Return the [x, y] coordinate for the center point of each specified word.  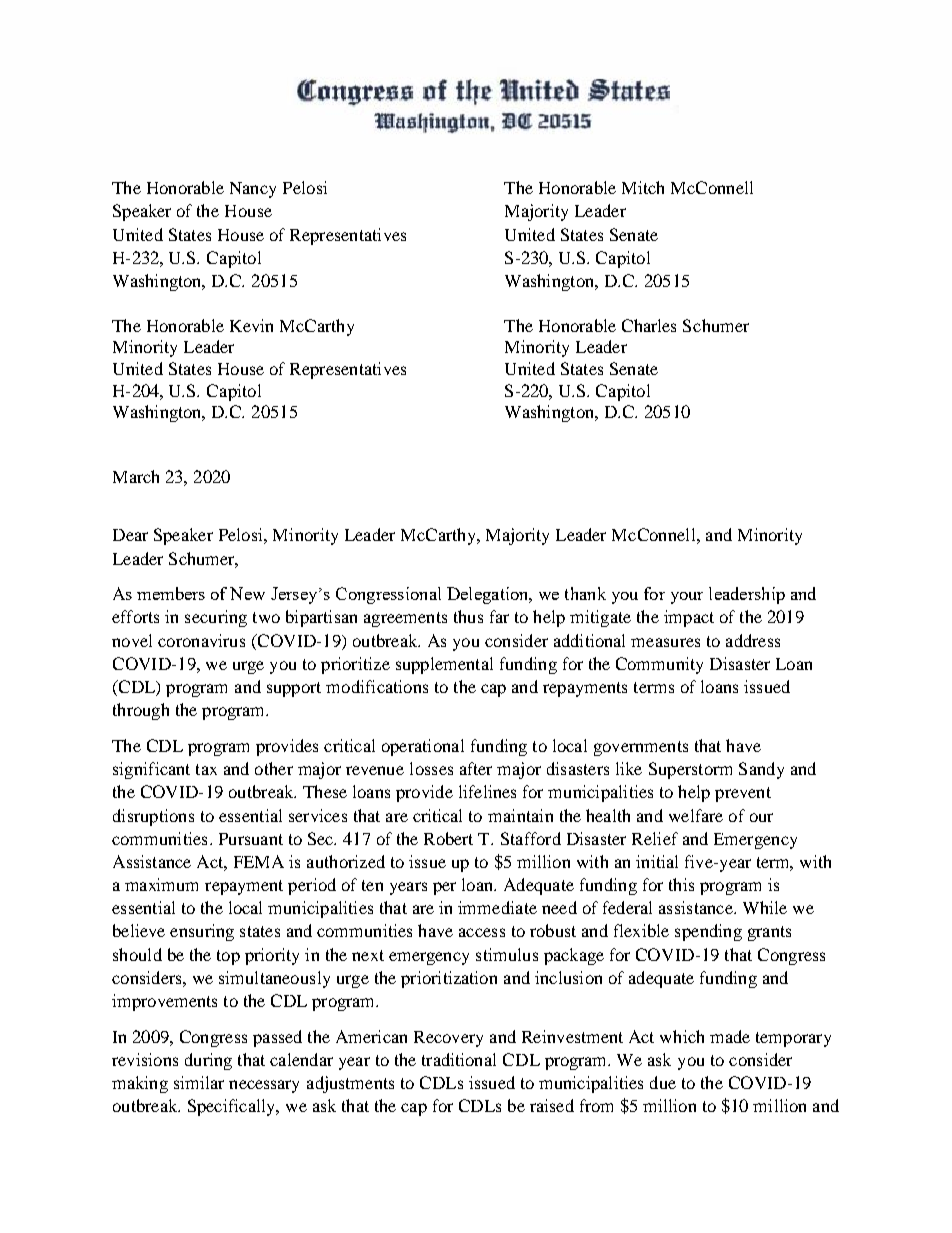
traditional [459, 1059]
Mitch [643, 187]
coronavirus [201, 640]
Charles [649, 325]
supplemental [444, 665]
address [753, 640]
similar [199, 1082]
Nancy [253, 190]
